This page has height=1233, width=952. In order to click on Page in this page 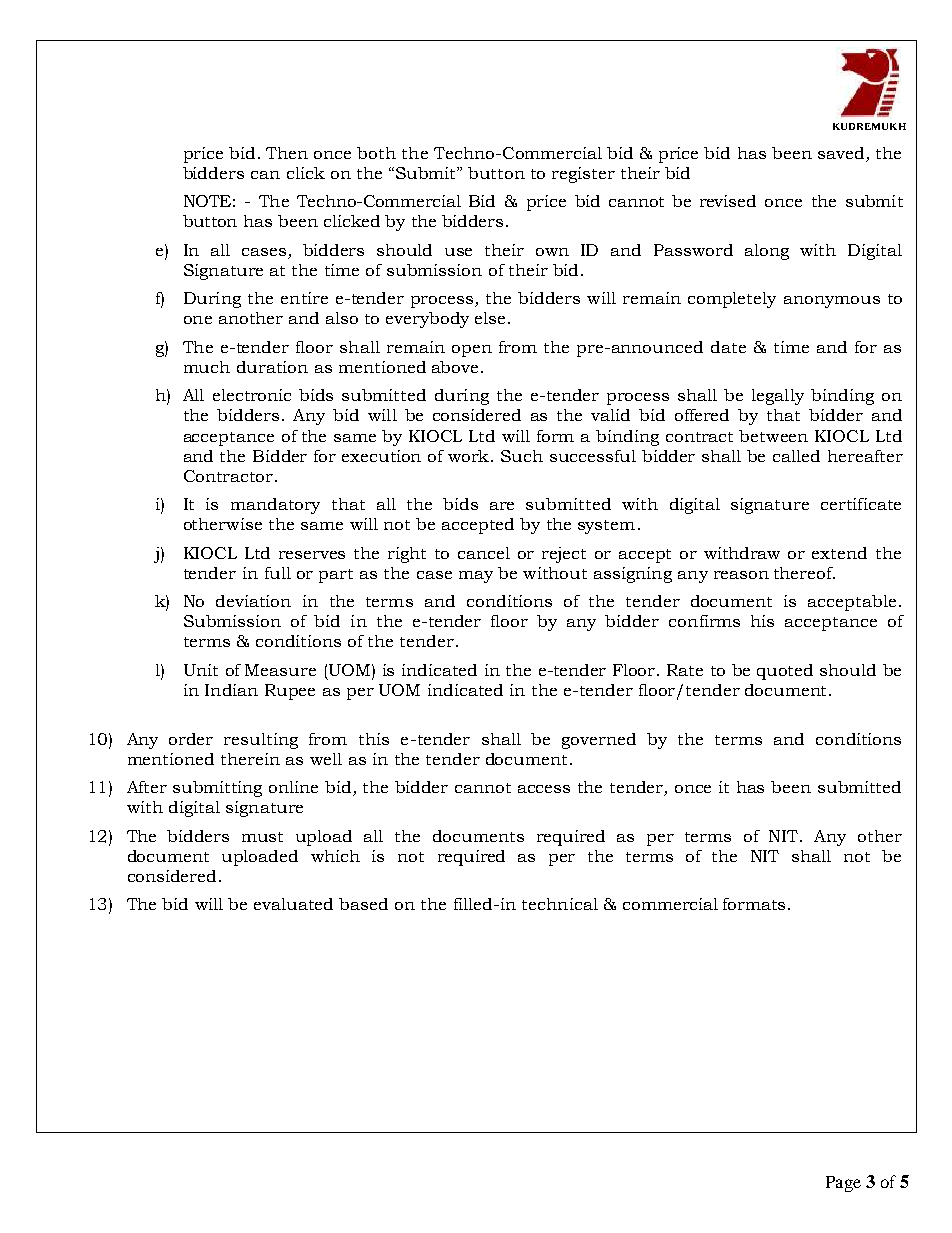, I will do `click(843, 1184)`.
